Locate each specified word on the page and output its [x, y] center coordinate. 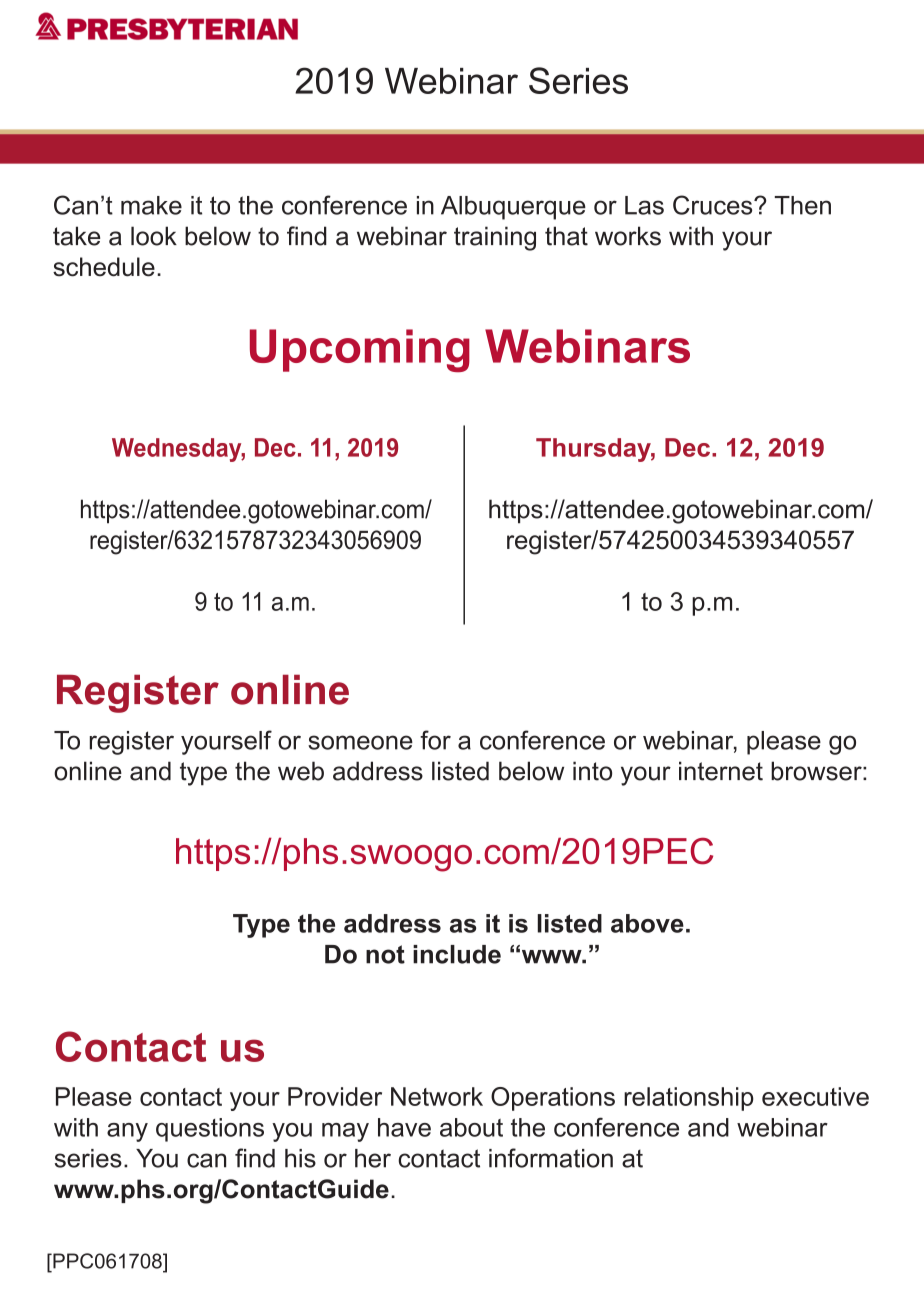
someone [360, 742]
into [592, 771]
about [471, 1127]
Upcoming [360, 350]
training [495, 238]
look [154, 236]
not [385, 954]
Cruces [714, 205]
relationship [689, 1099]
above [647, 923]
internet [721, 771]
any [127, 1132]
